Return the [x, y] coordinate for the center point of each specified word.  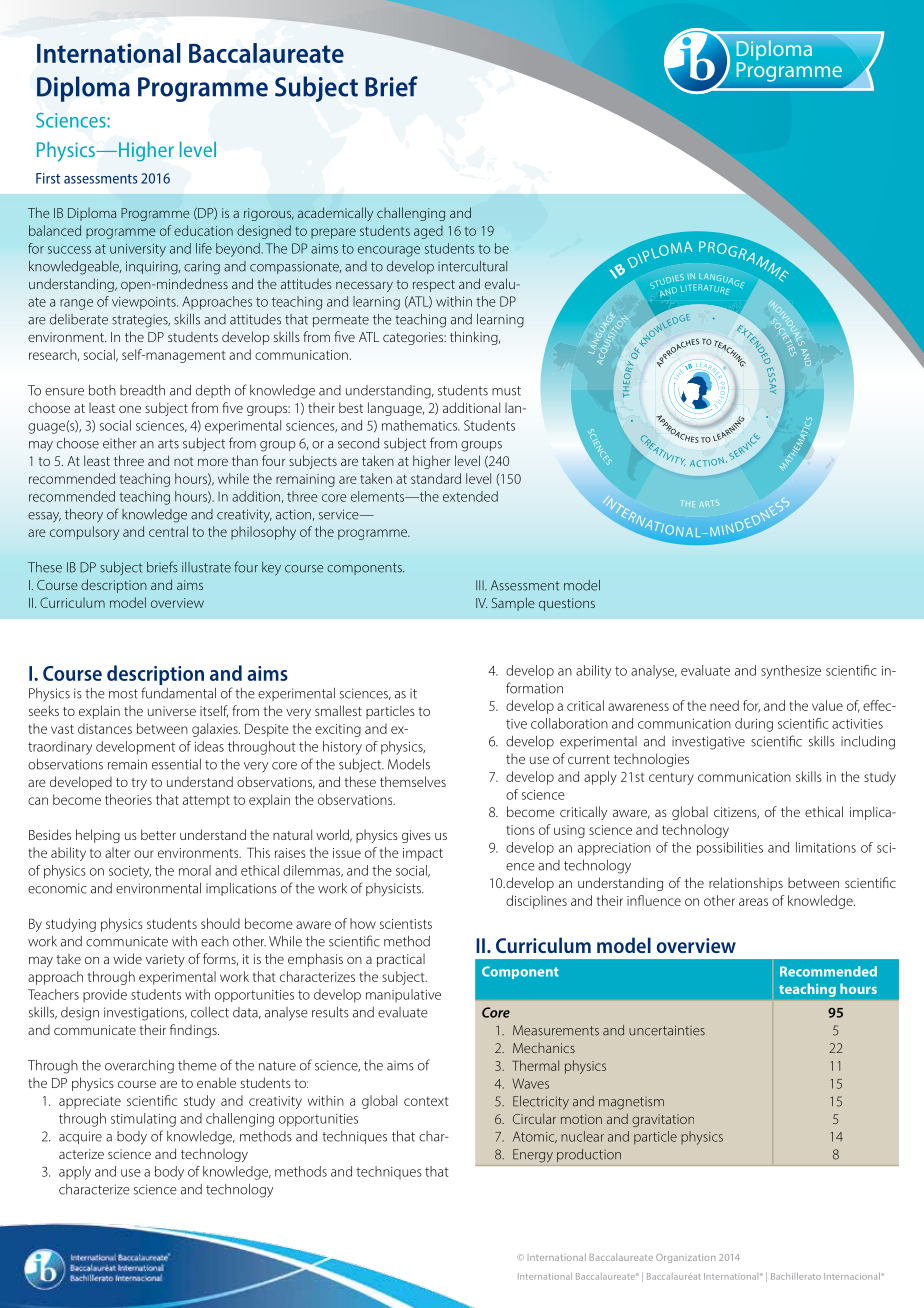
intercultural [472, 266]
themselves [413, 781]
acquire [80, 1137]
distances [105, 728]
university [138, 250]
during [754, 725]
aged [428, 232]
